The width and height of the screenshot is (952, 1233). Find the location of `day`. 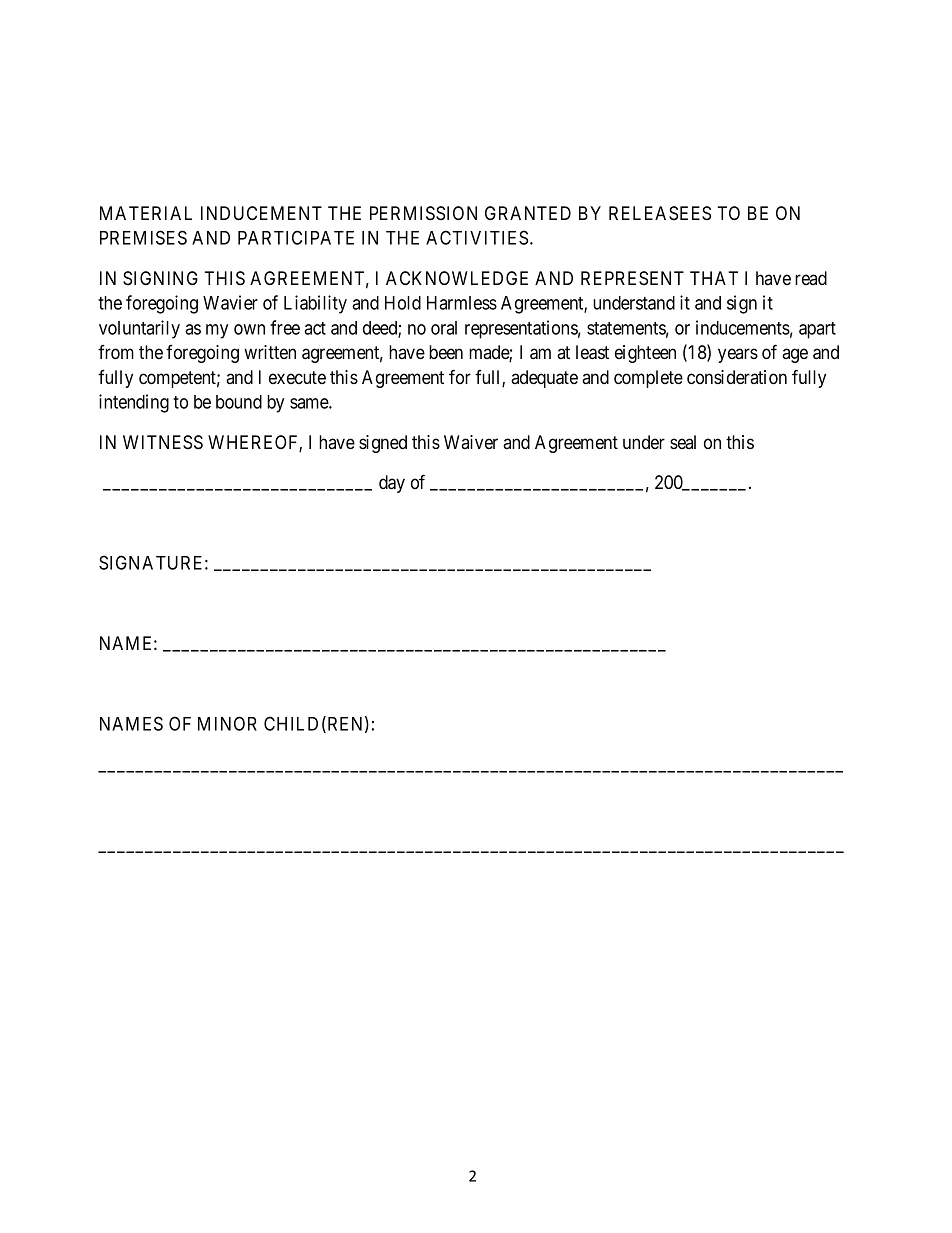

day is located at coordinates (392, 484).
